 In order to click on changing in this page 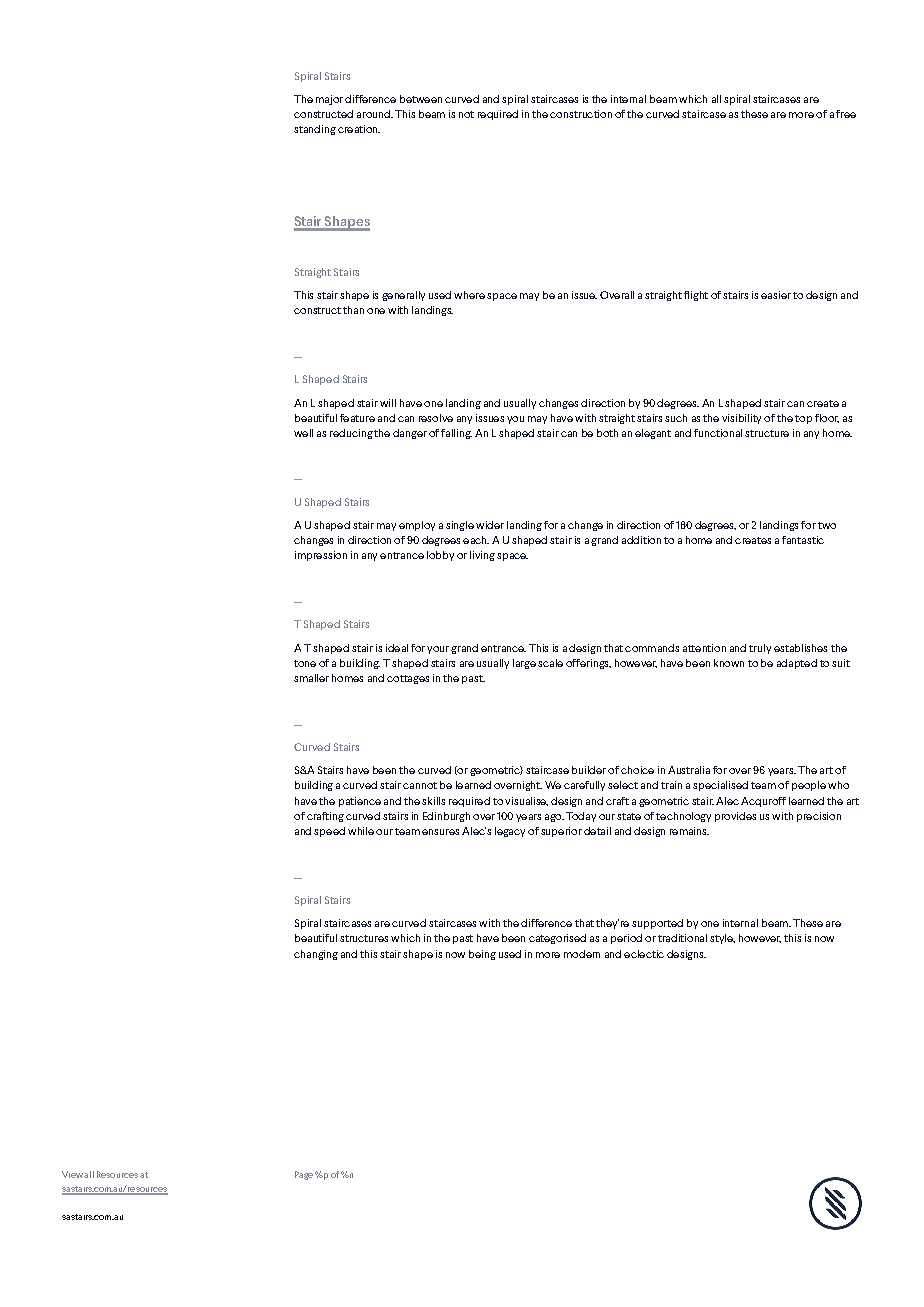, I will do `click(316, 955)`.
